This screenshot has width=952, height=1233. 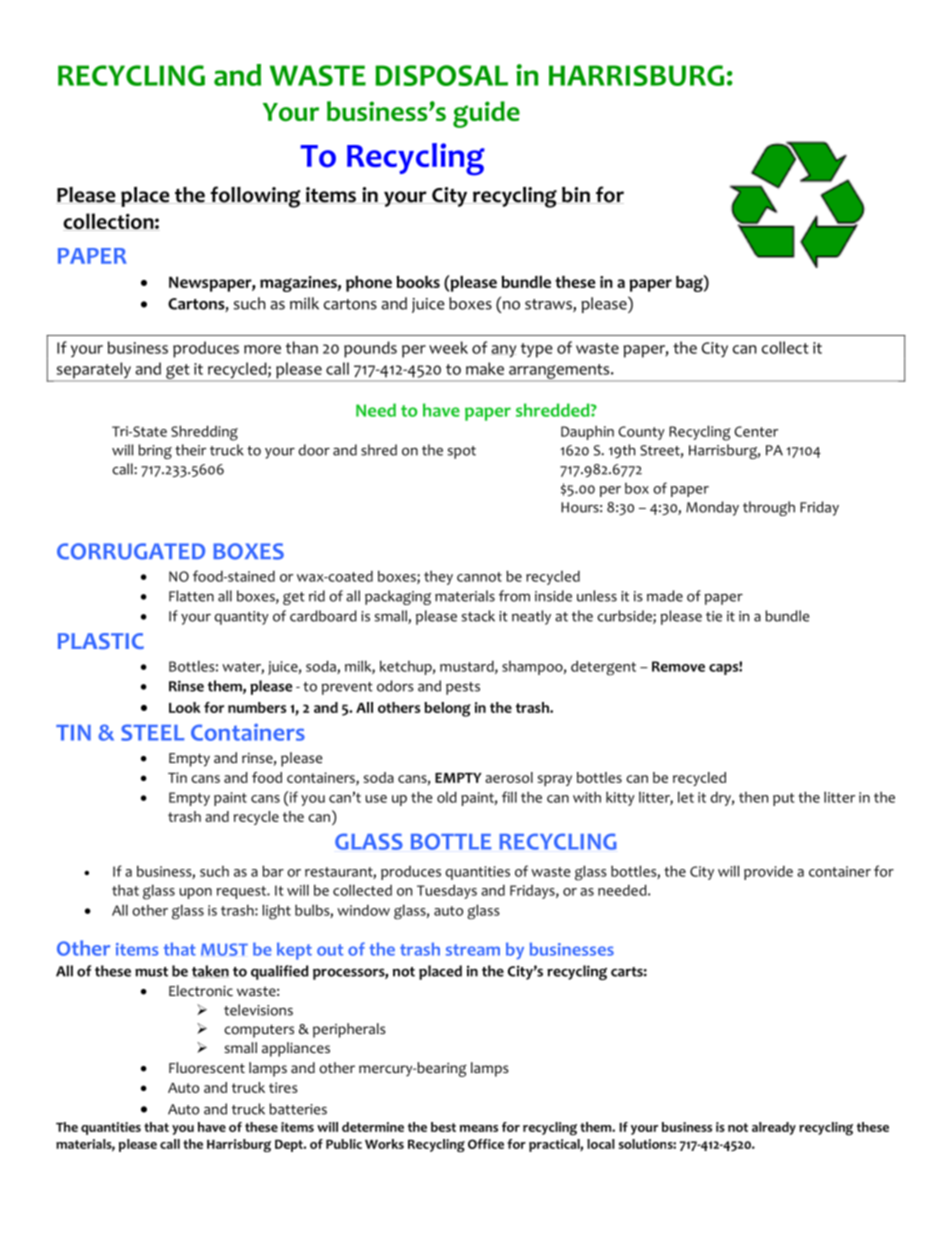 I want to click on following, so click(x=255, y=197).
